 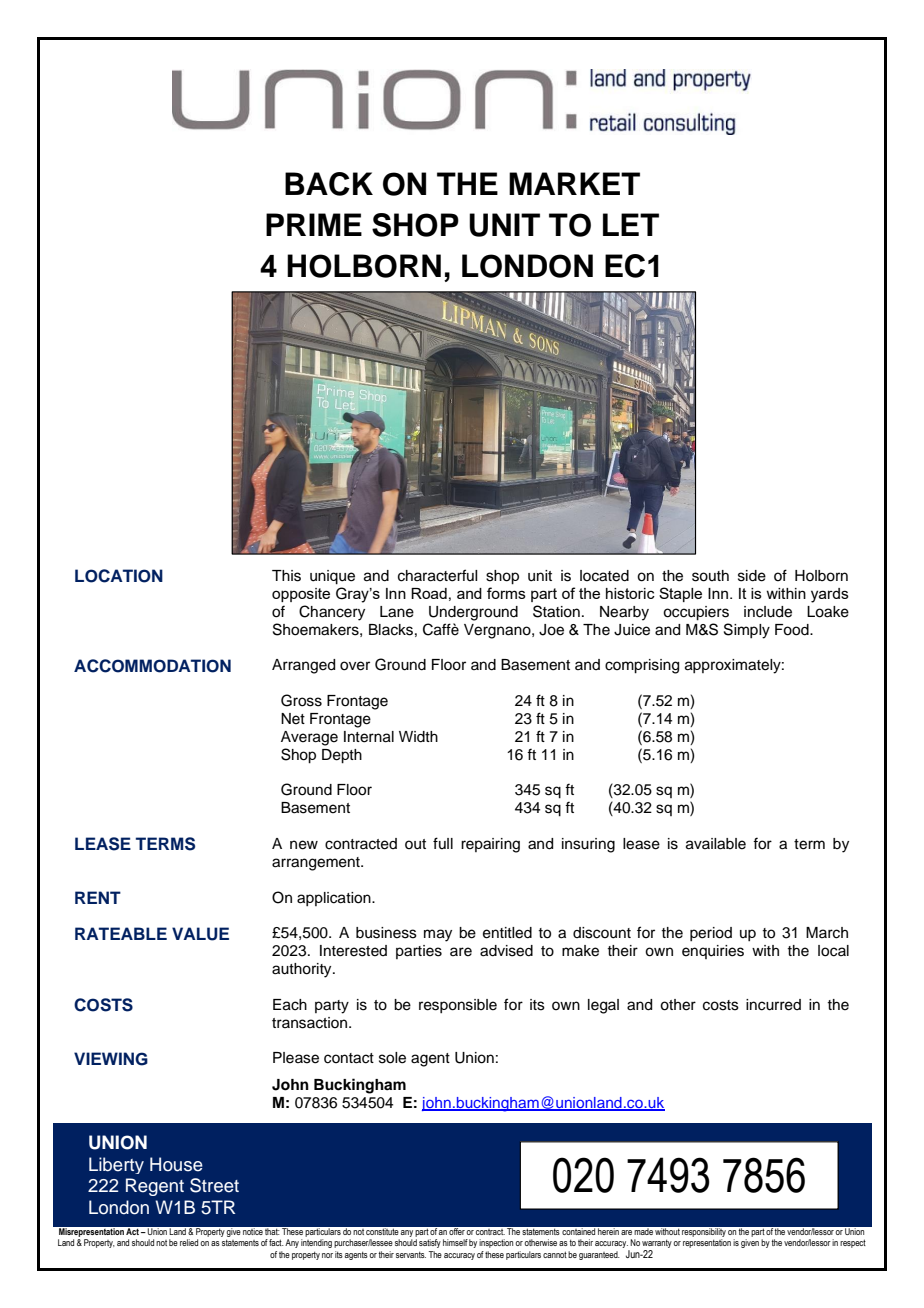 What do you see at coordinates (455, 1242) in the screenshot?
I see `himself` at bounding box center [455, 1242].
